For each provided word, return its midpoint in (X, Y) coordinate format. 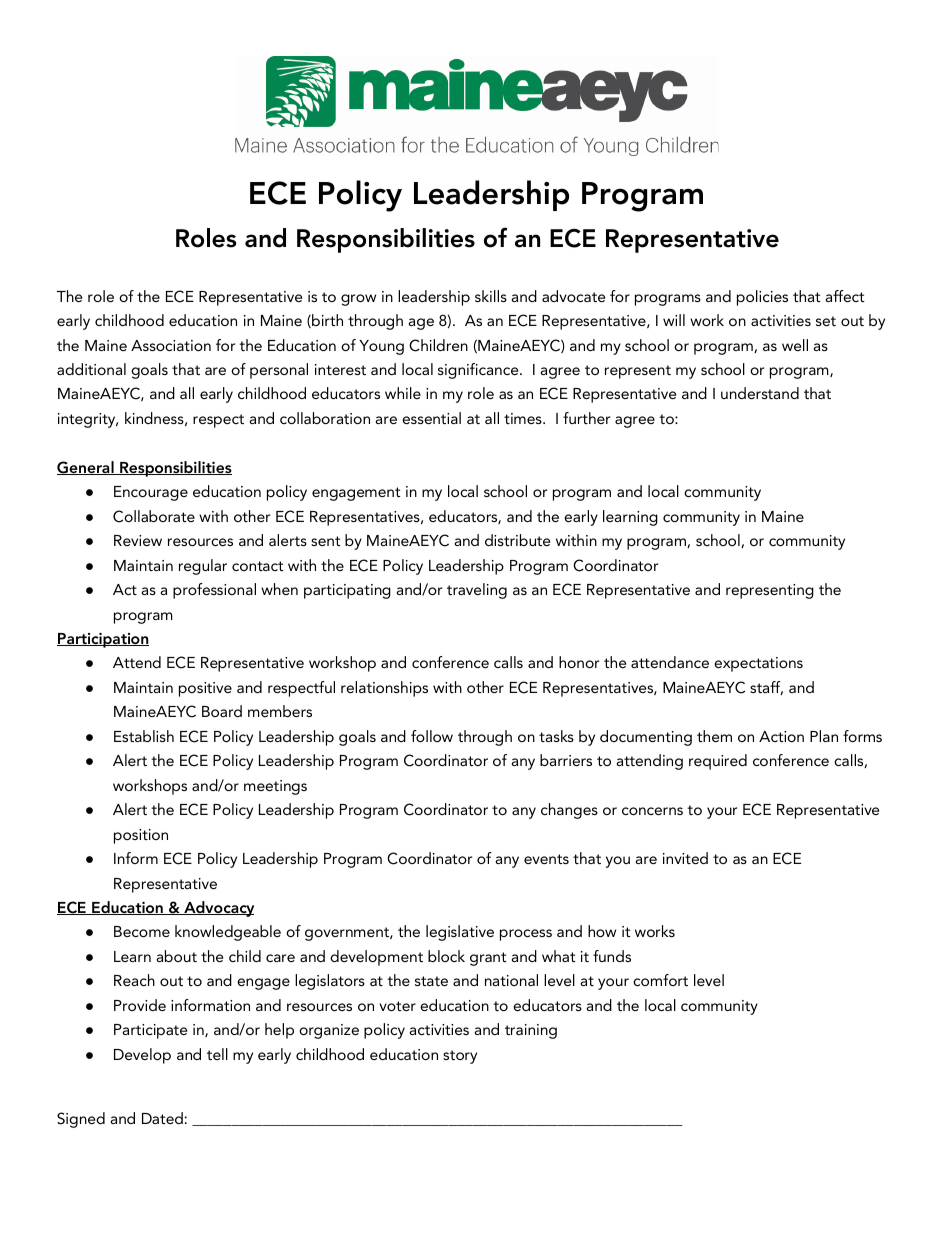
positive (205, 689)
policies (762, 298)
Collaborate (154, 516)
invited (685, 858)
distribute (517, 540)
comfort (660, 980)
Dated (163, 1118)
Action (781, 736)
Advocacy (218, 909)
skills (491, 296)
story (460, 1057)
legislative (460, 933)
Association (171, 345)
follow (432, 736)
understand (760, 393)
